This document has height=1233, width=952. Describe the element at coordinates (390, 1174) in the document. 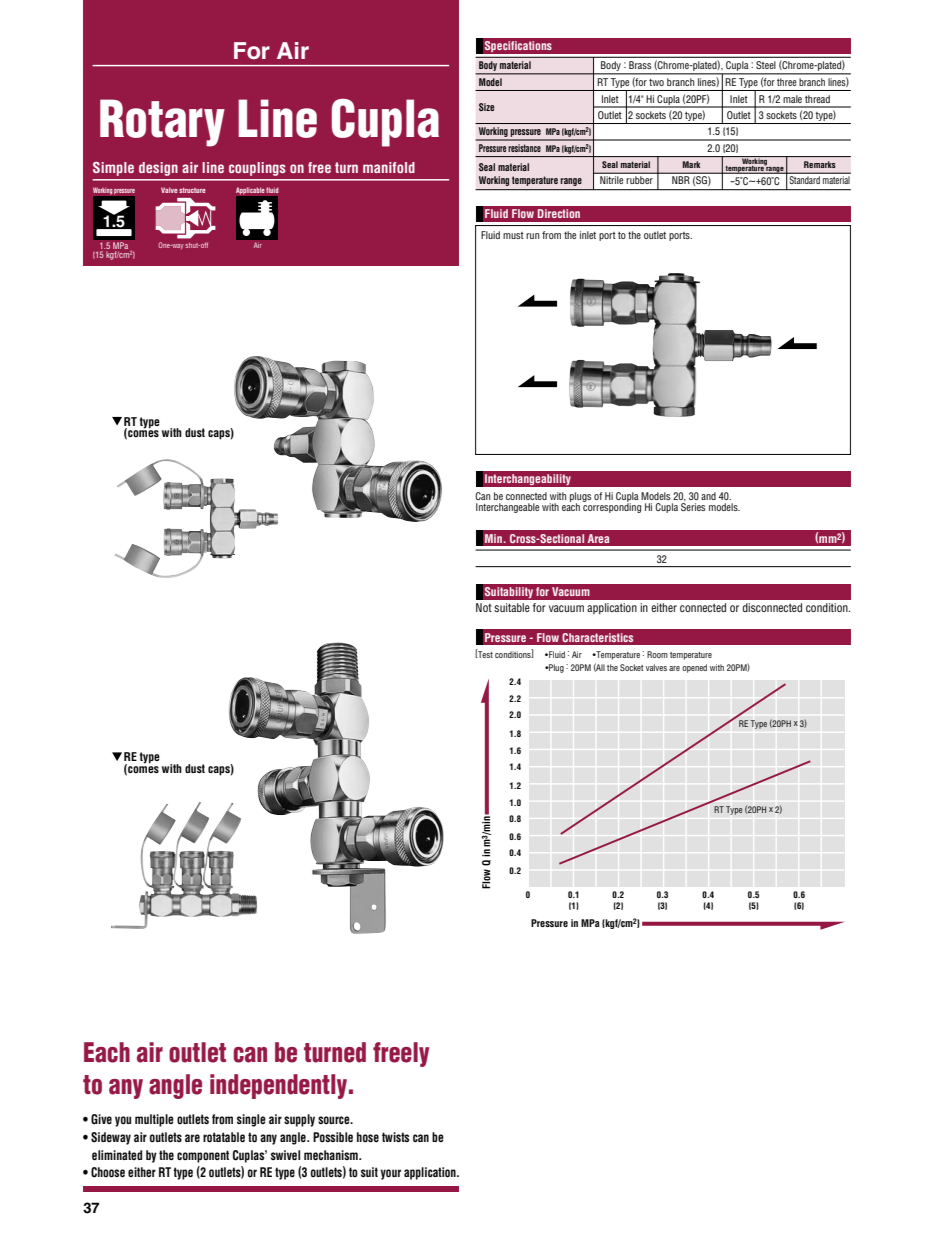

I see `YOUR` at that location.
